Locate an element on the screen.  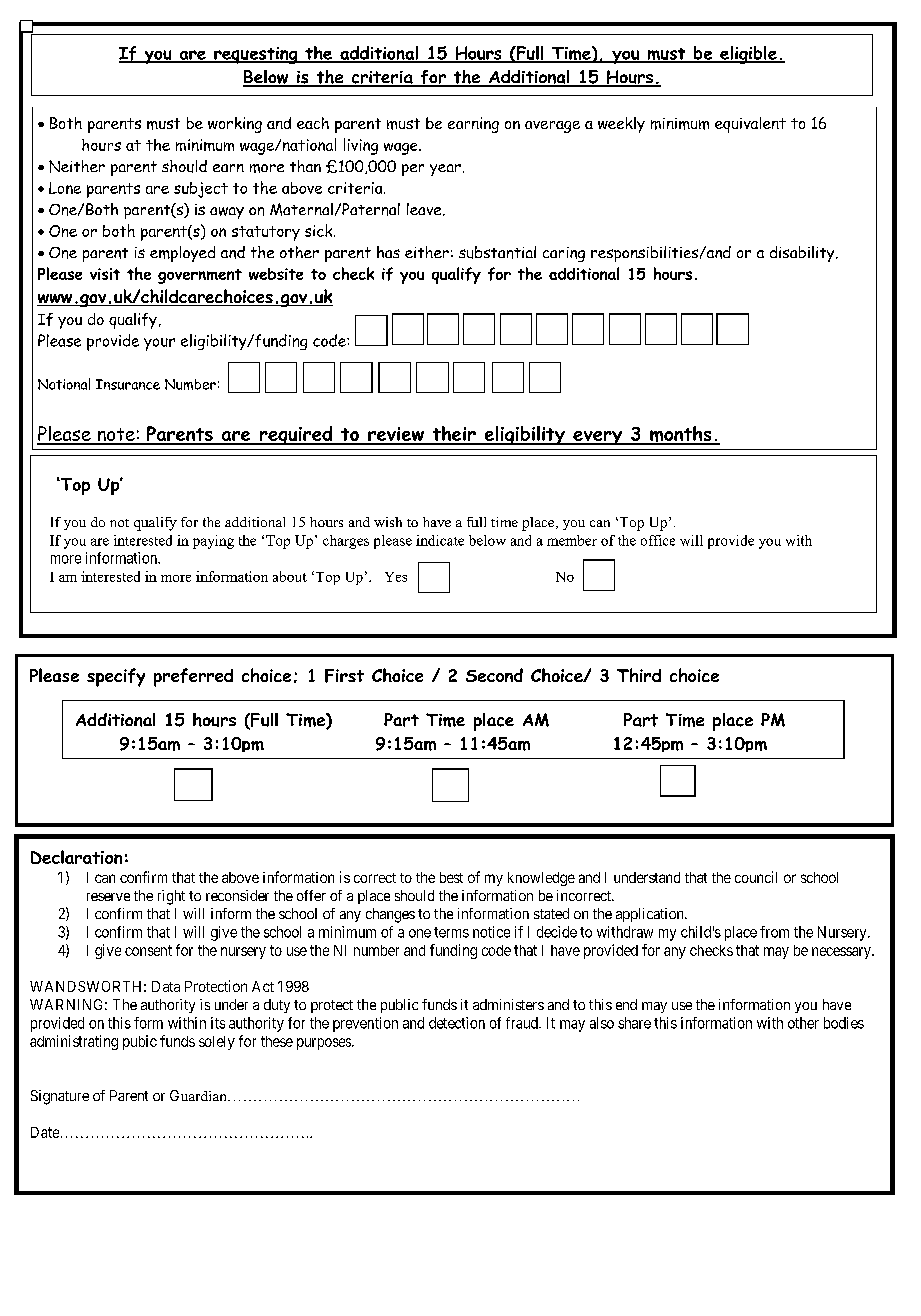
note is located at coordinates (116, 436).
